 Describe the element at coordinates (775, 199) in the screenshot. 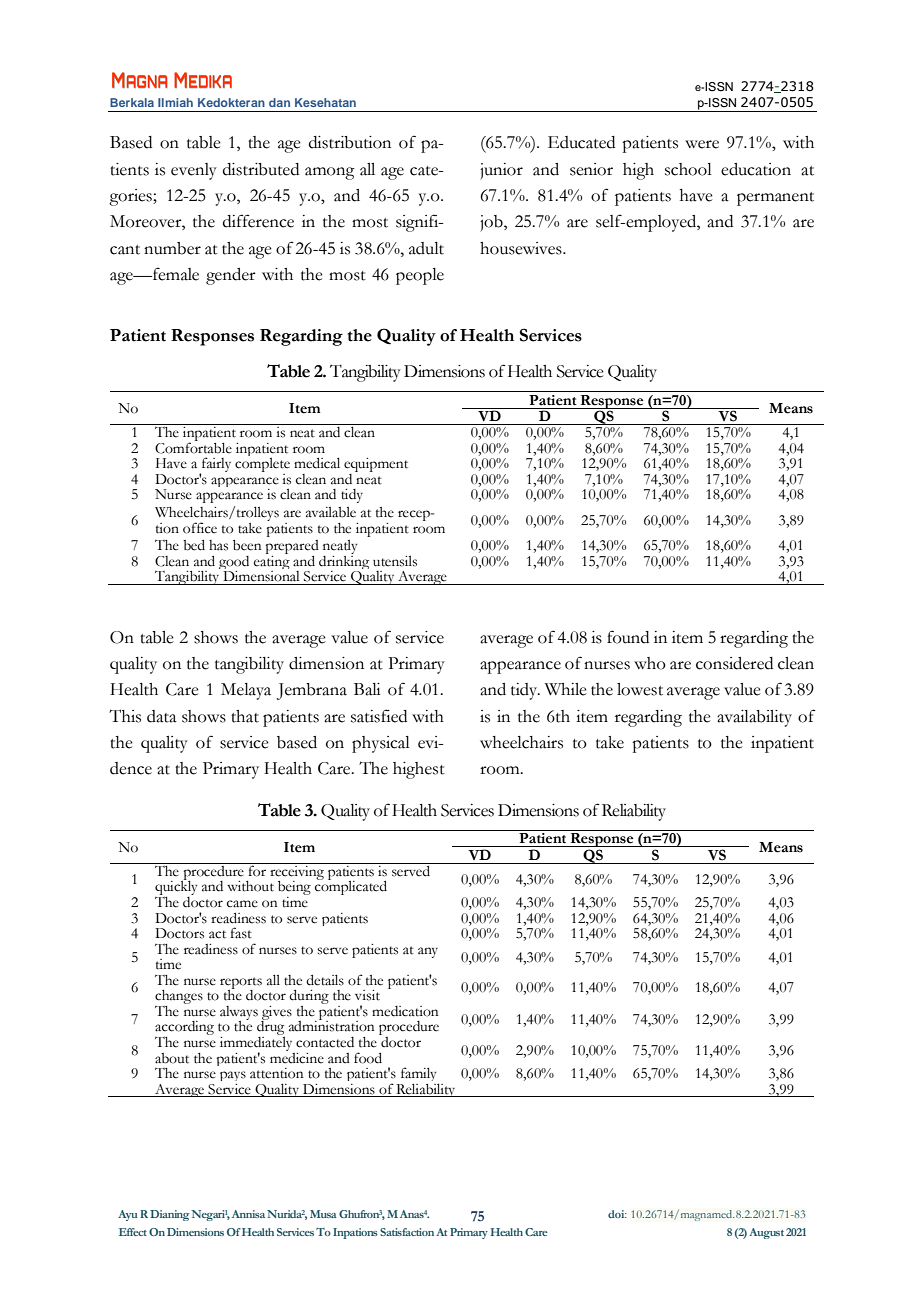

I see `permanent` at that location.
